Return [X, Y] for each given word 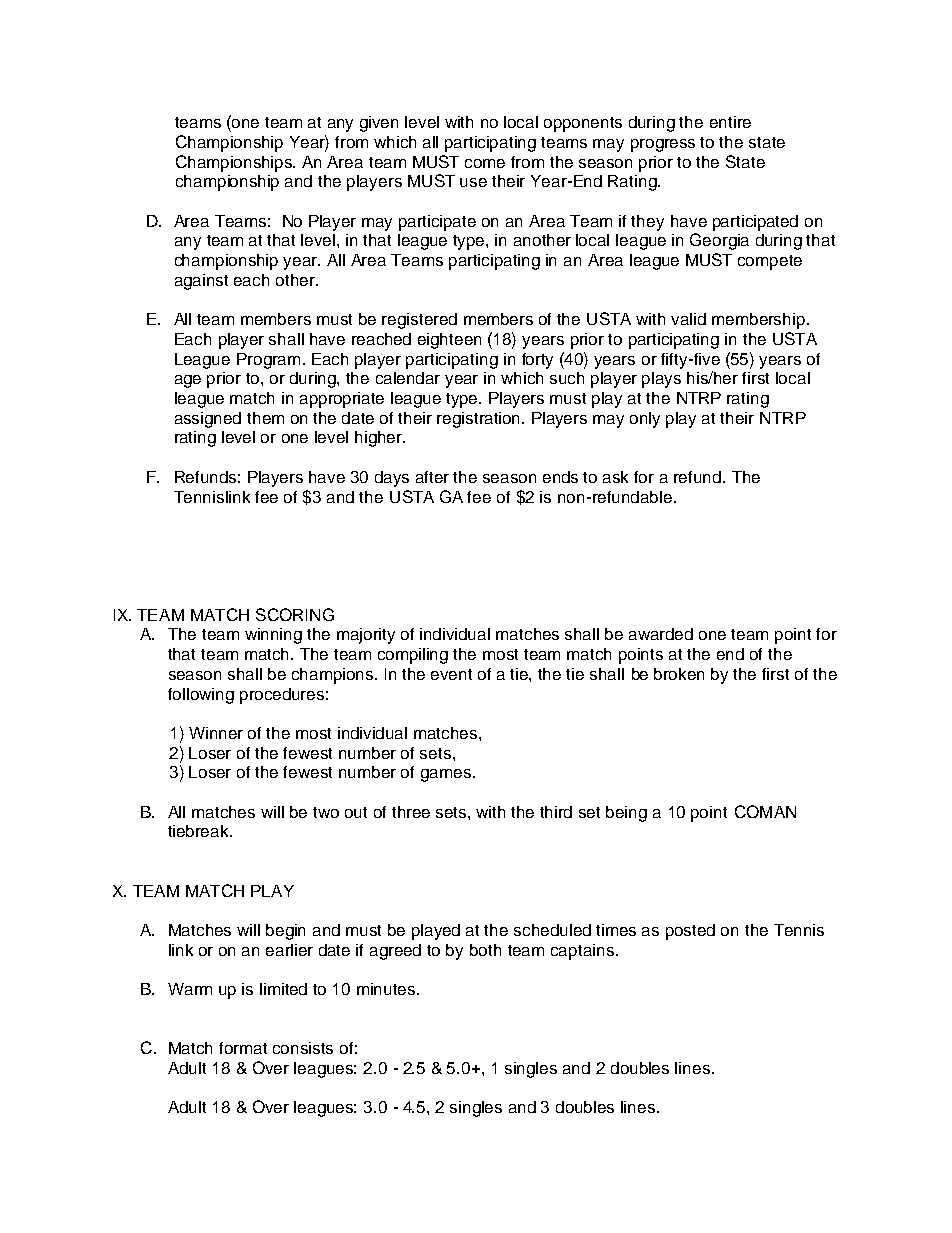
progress [663, 145]
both [485, 950]
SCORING [295, 614]
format [243, 1048]
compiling [413, 656]
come [485, 163]
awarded [661, 634]
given [379, 124]
